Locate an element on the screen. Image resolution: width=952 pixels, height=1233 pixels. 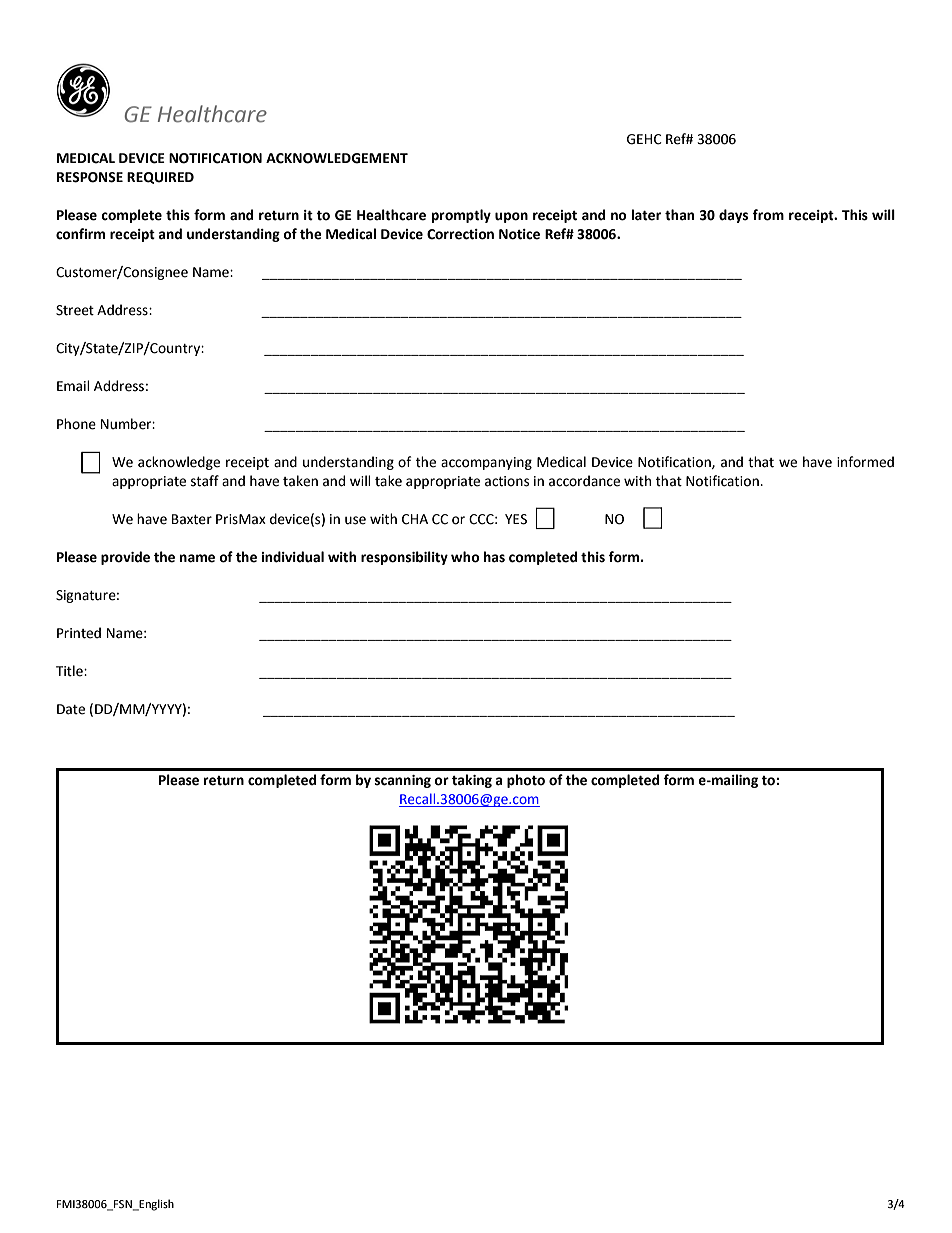
scanning is located at coordinates (403, 781).
